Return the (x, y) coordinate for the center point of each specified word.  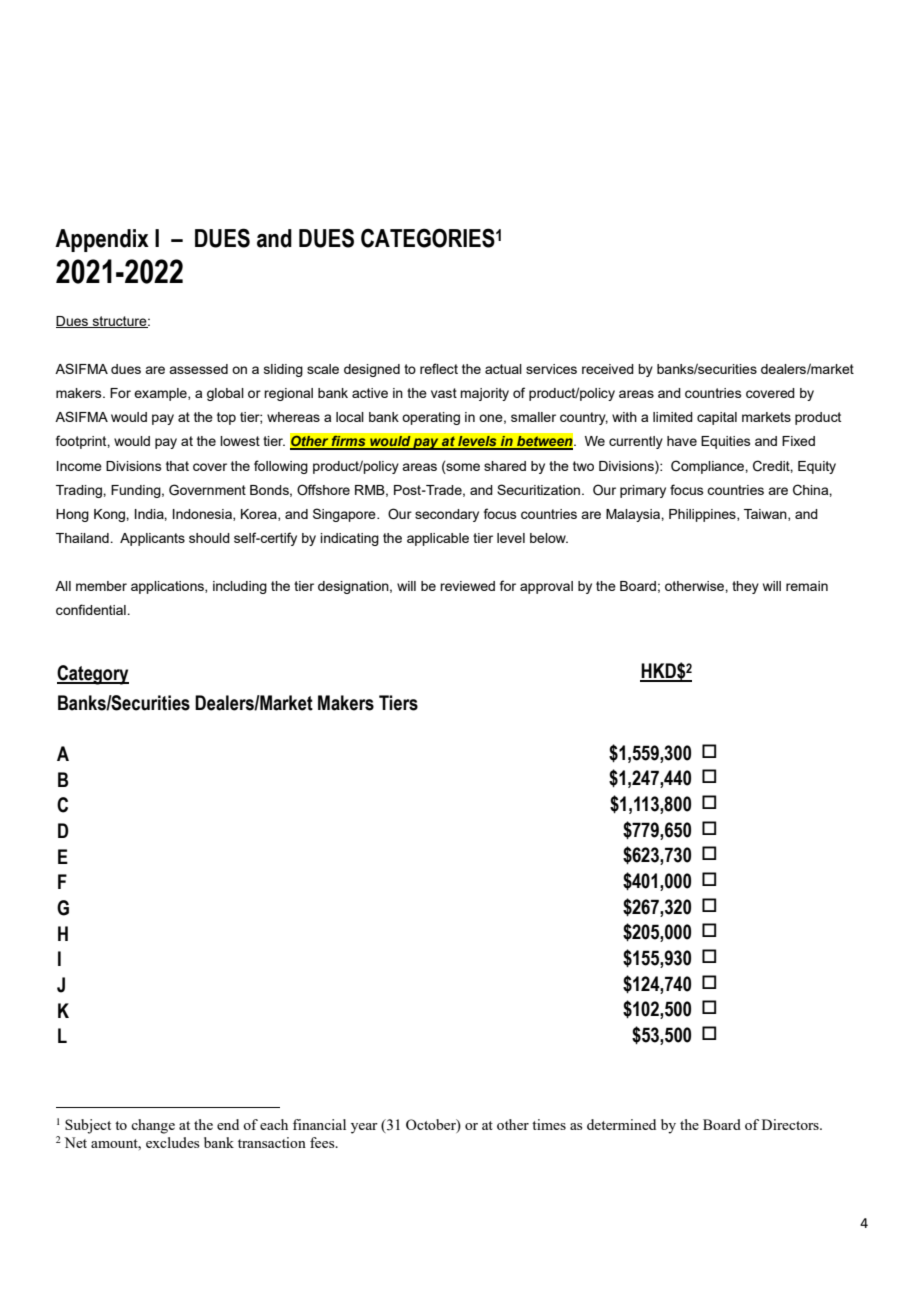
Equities (726, 442)
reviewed (467, 586)
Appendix (102, 240)
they (745, 587)
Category (93, 675)
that (177, 466)
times (549, 1124)
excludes (172, 1142)
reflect (439, 368)
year (364, 1128)
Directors (791, 1124)
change (153, 1126)
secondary (447, 515)
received (608, 369)
